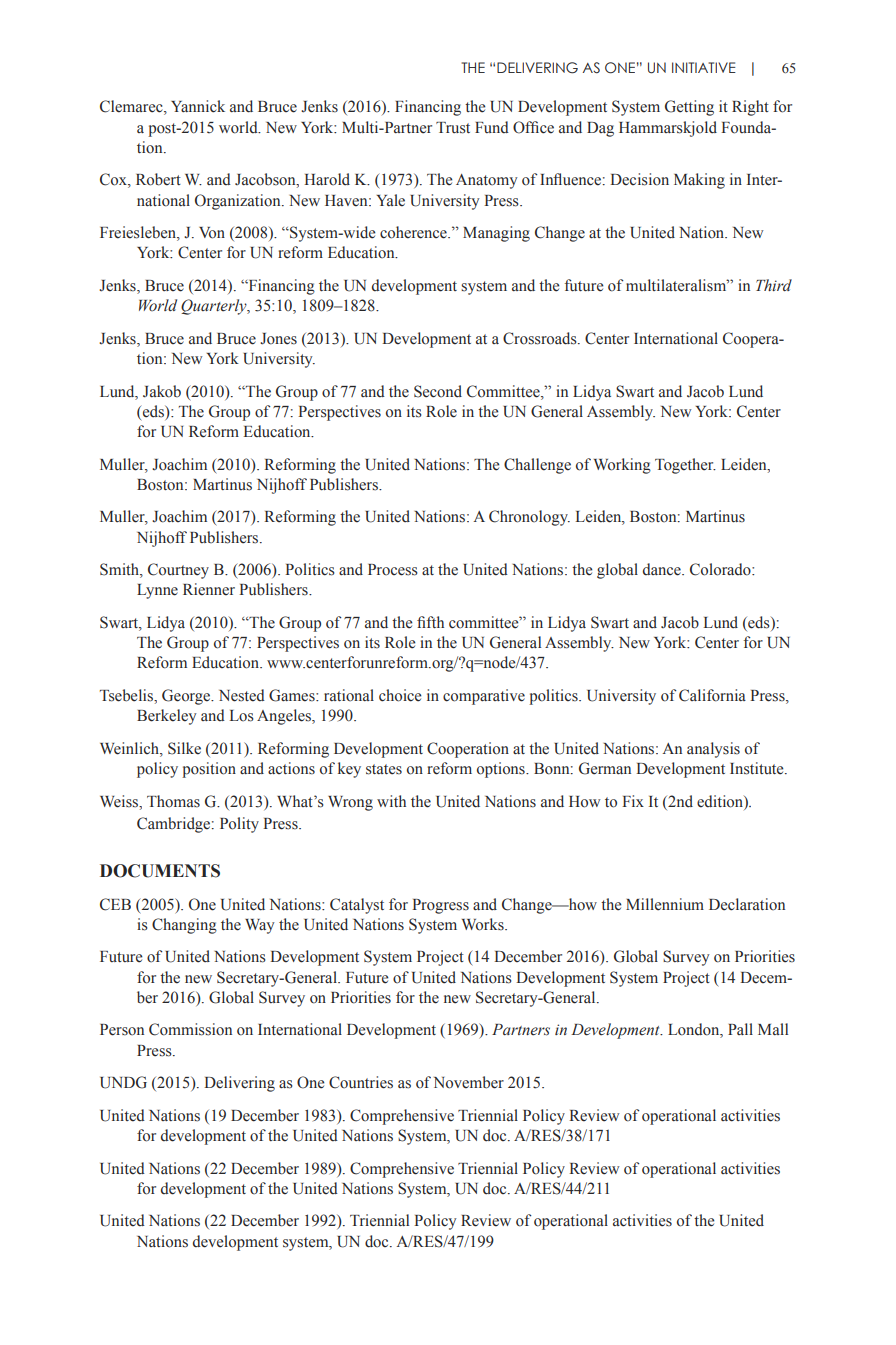 This image has width=896, height=1345. Describe the element at coordinates (178, 571) in the image. I see `Courtney` at that location.
